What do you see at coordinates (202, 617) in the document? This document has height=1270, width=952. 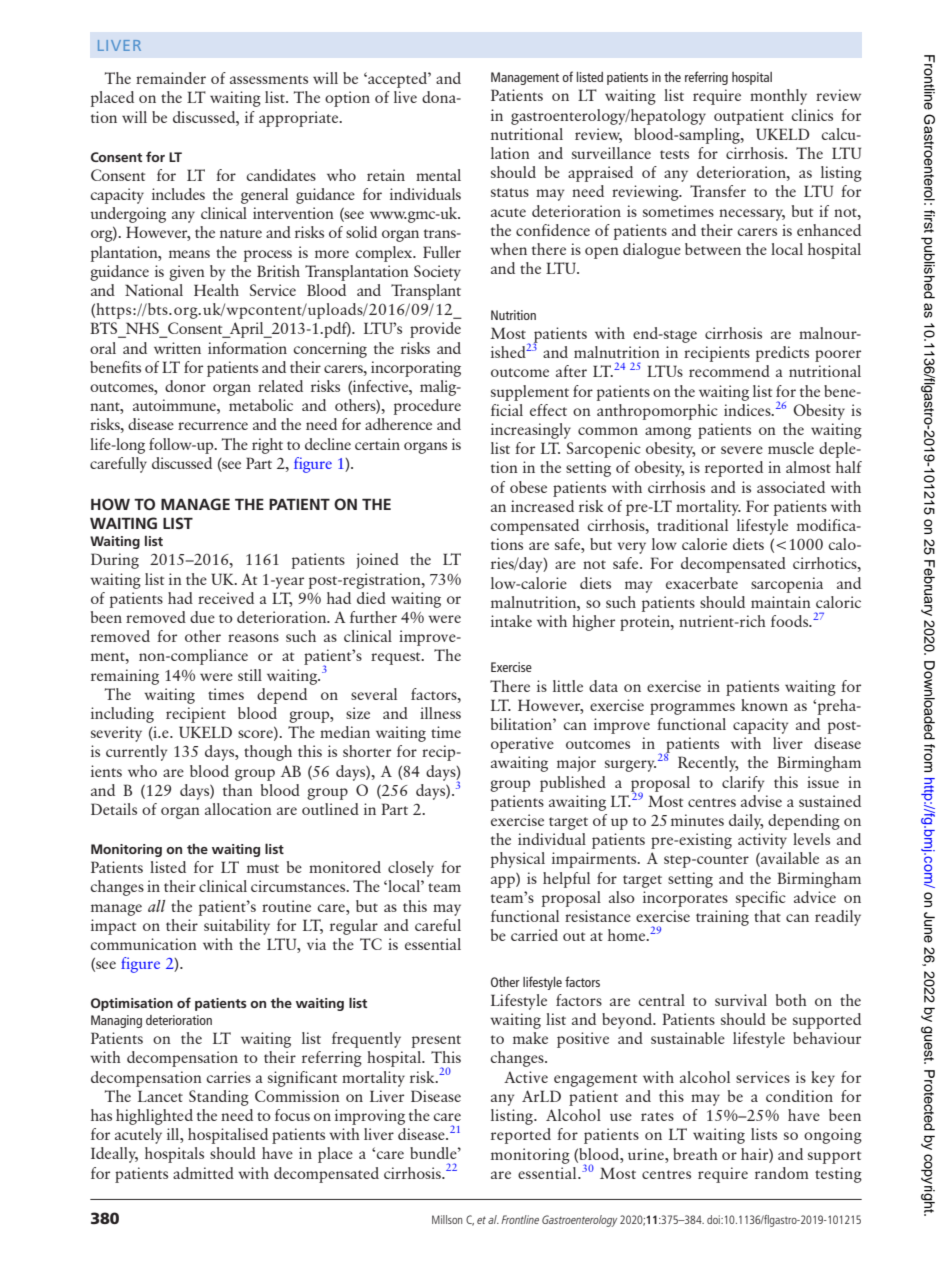 I see `due` at bounding box center [202, 617].
